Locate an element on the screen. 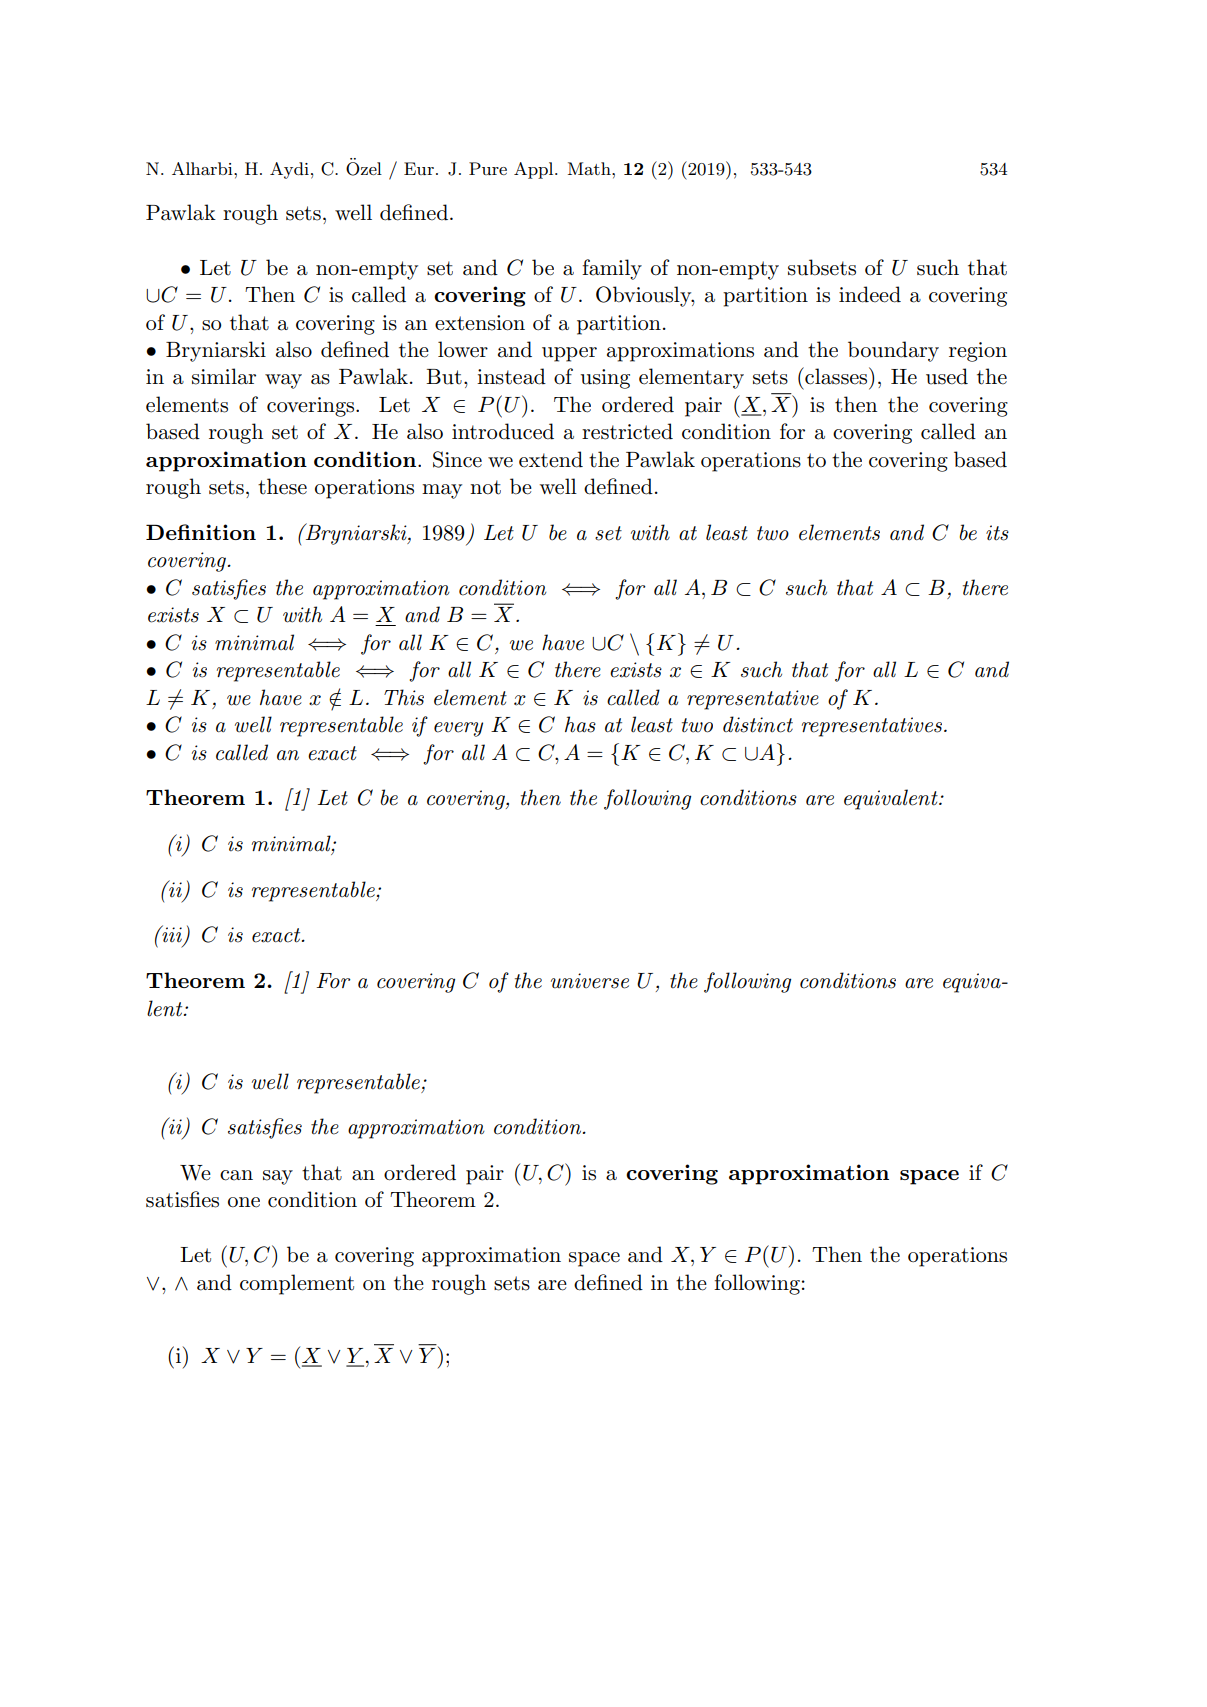  complement is located at coordinates (297, 1284).
